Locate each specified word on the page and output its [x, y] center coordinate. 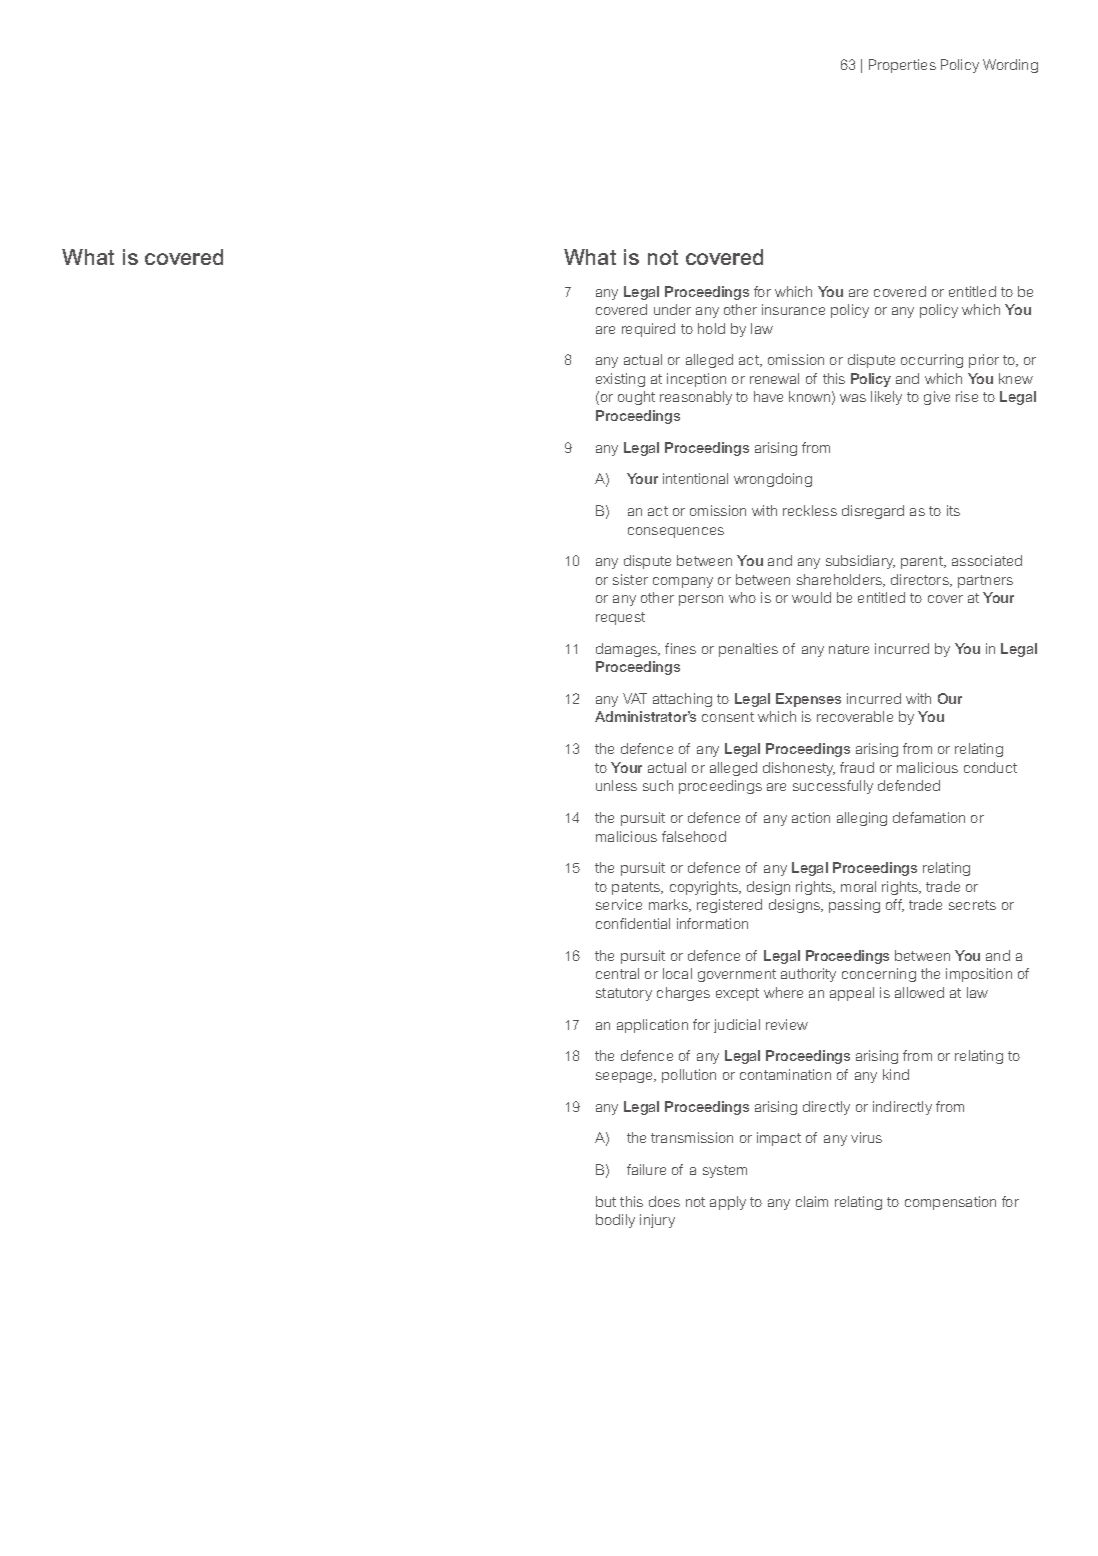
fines [680, 648]
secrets [972, 905]
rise [967, 396]
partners [985, 581]
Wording [1010, 66]
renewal [774, 378]
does [664, 1201]
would [811, 597]
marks [669, 905]
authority [808, 975]
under [672, 309]
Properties [902, 66]
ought [636, 398]
